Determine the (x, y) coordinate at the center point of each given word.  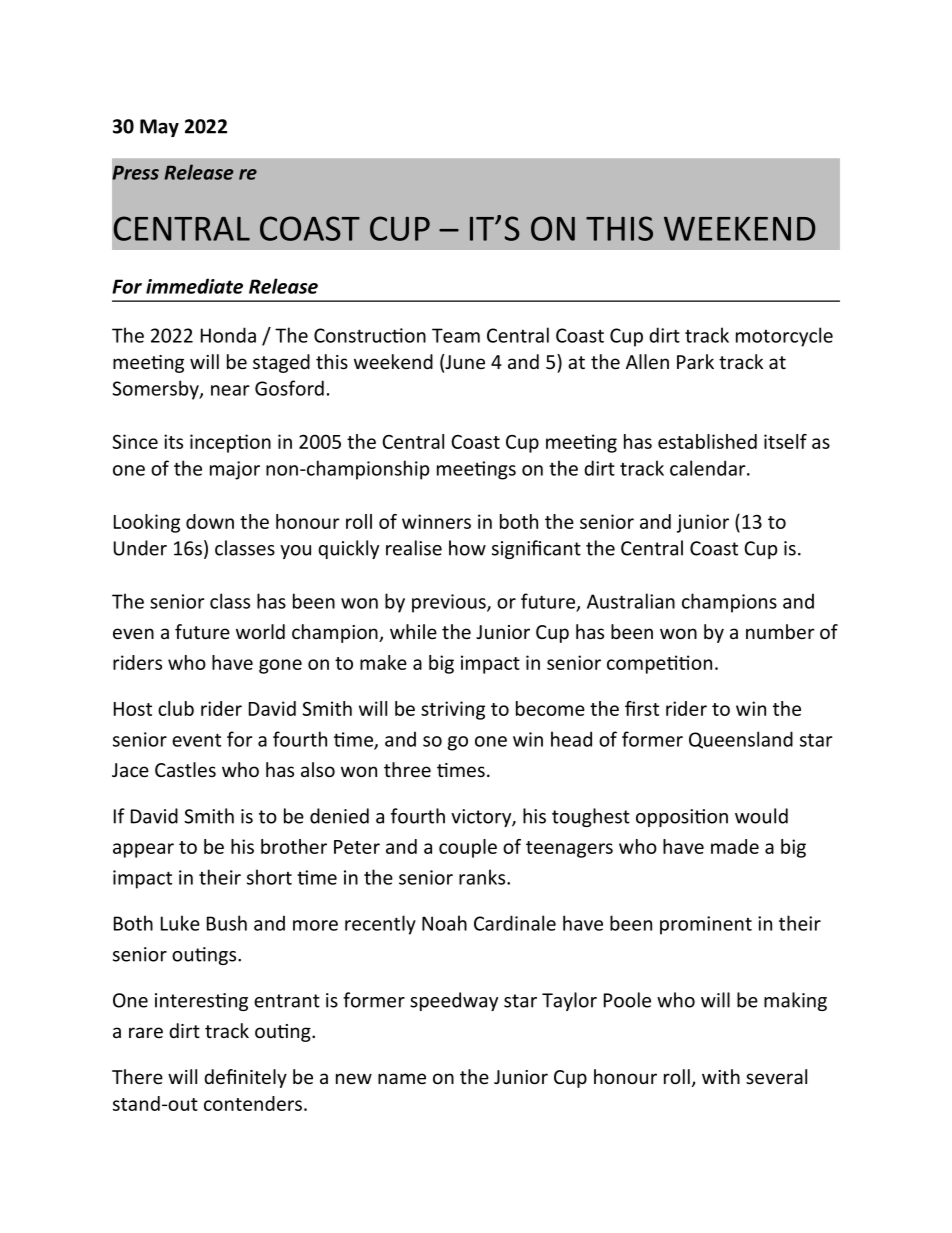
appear (143, 850)
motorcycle (784, 337)
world (260, 632)
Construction (370, 335)
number (780, 632)
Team (456, 335)
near (230, 390)
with (721, 1076)
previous (450, 603)
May (159, 128)
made (735, 846)
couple (468, 848)
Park (695, 361)
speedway (454, 1001)
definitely (245, 1078)
